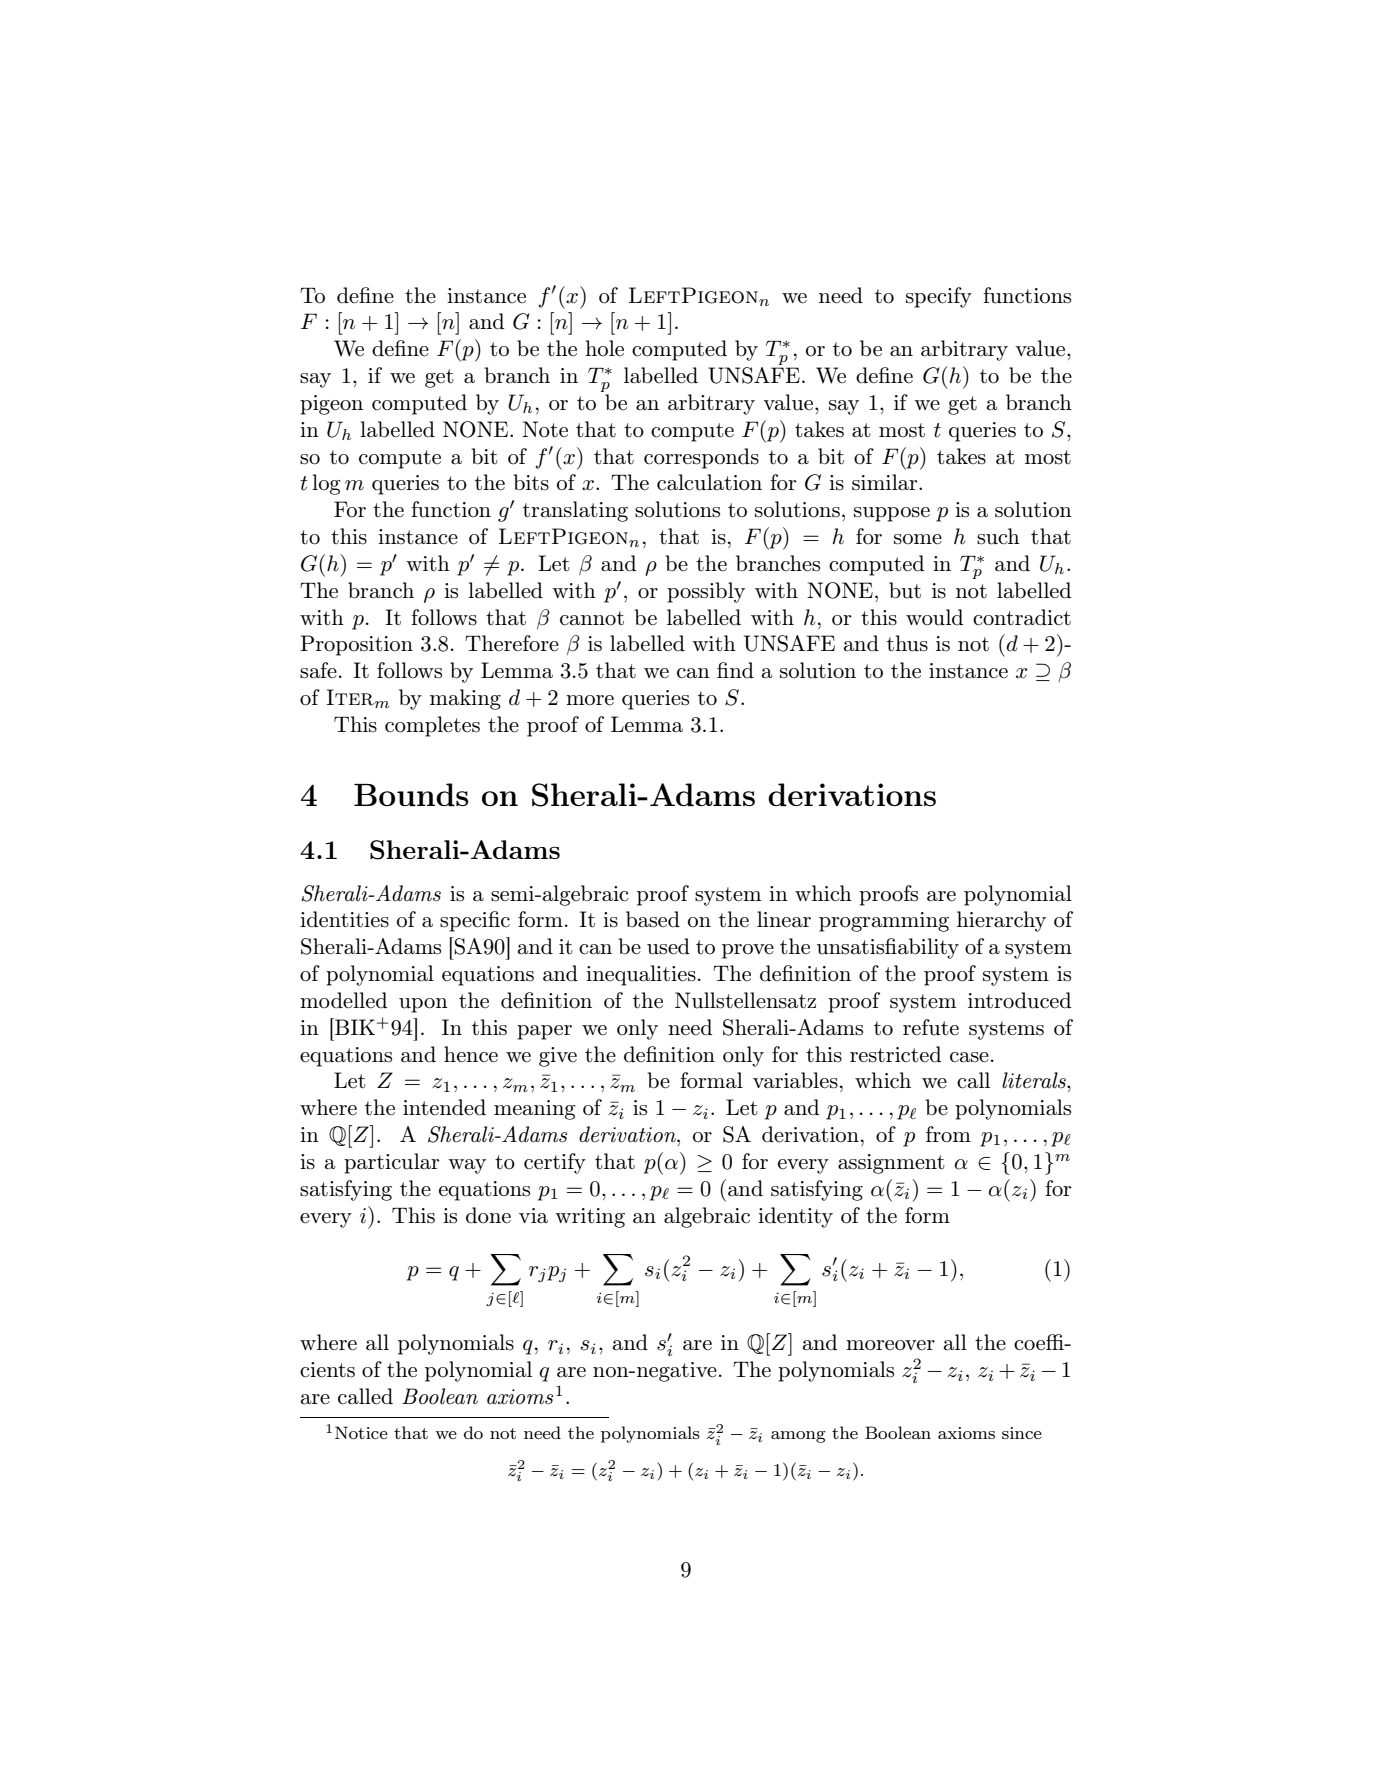  What do you see at coordinates (939, 297) in the screenshot?
I see `specify` at bounding box center [939, 297].
